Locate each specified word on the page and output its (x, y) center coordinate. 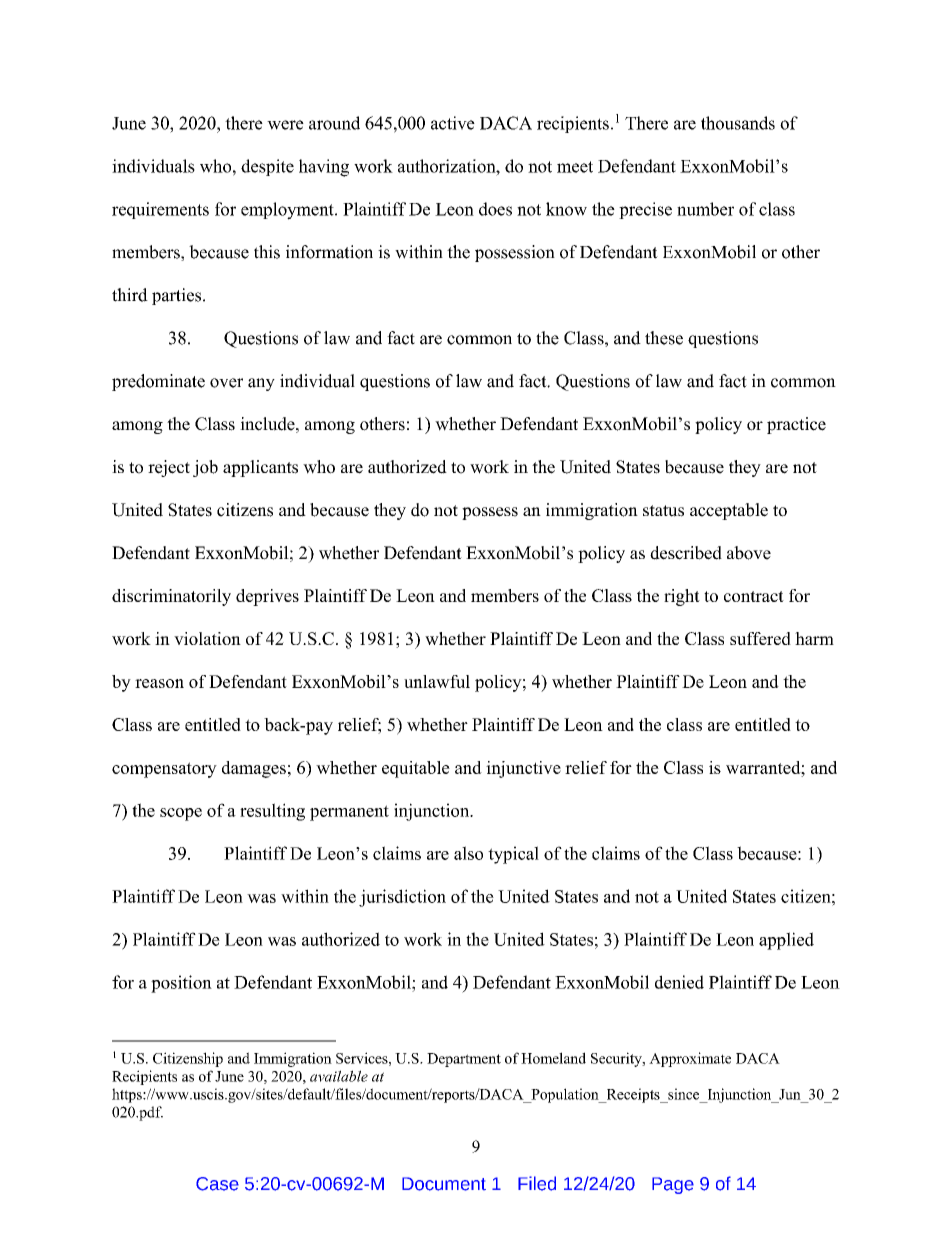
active (453, 123)
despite (267, 167)
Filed (537, 1183)
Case (217, 1184)
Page (673, 1185)
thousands (738, 123)
